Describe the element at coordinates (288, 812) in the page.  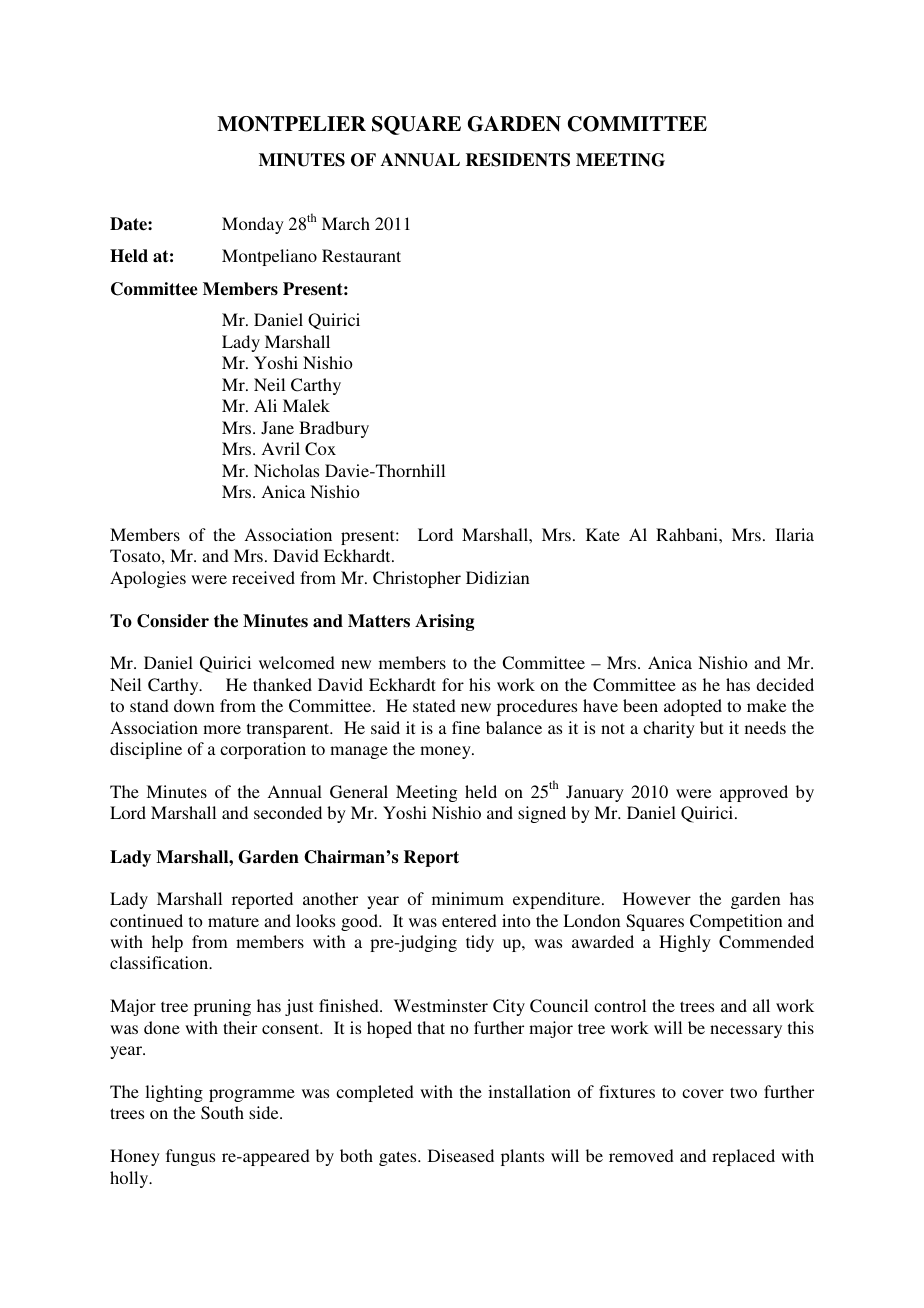
I see `seconded` at that location.
